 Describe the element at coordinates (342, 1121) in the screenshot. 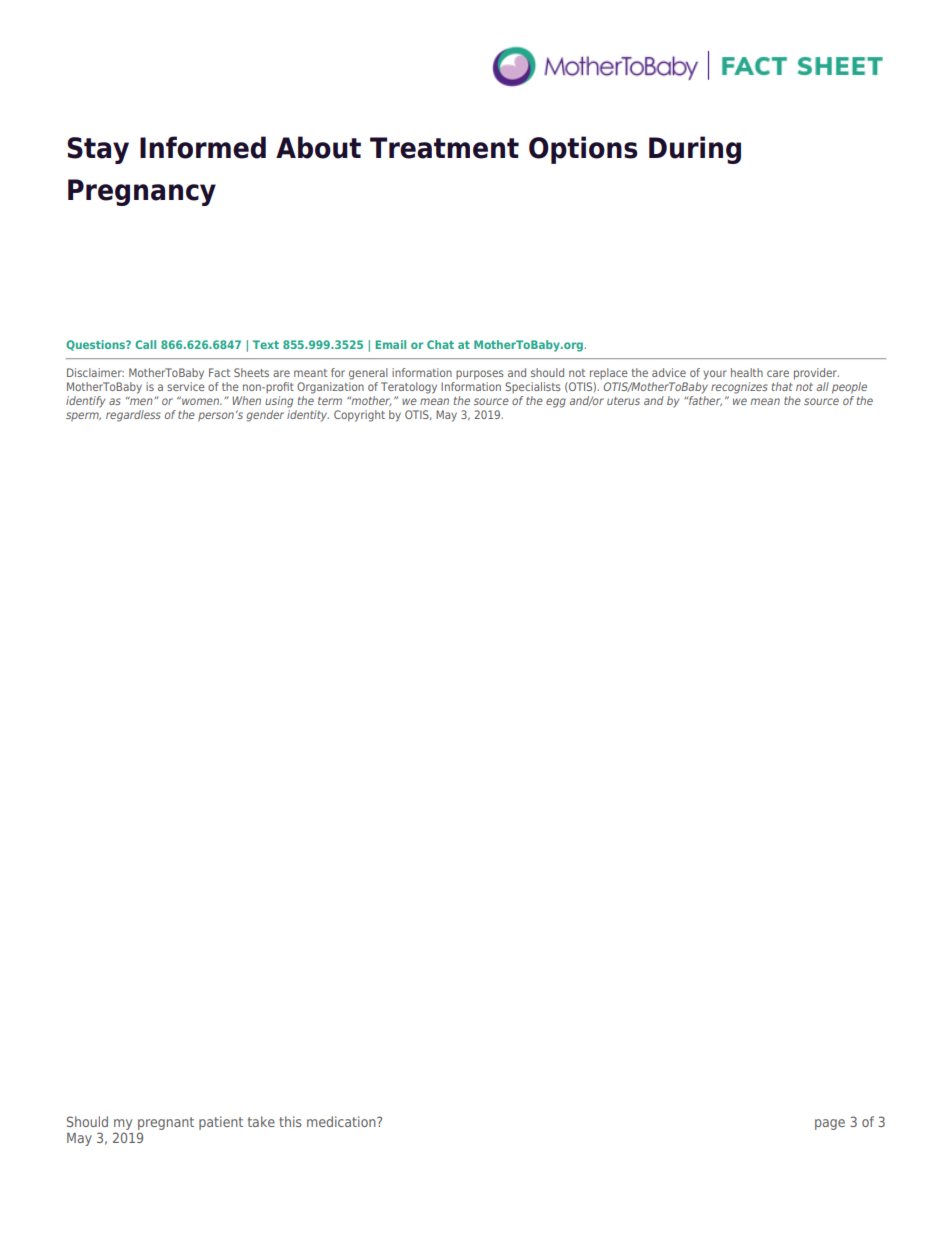

I see `medication` at that location.
